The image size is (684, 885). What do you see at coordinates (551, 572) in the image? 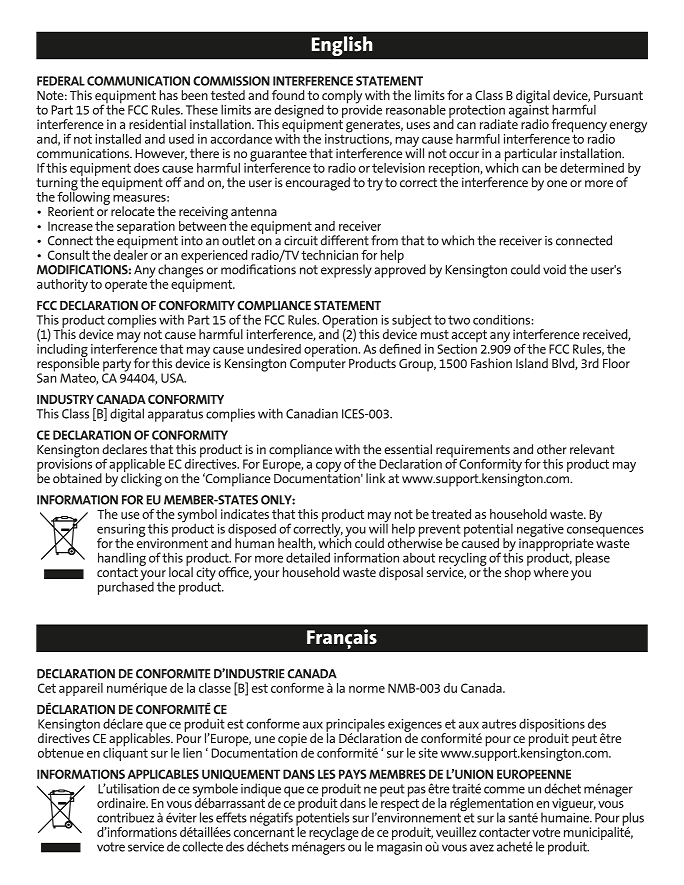
I see `where` at bounding box center [551, 572].
